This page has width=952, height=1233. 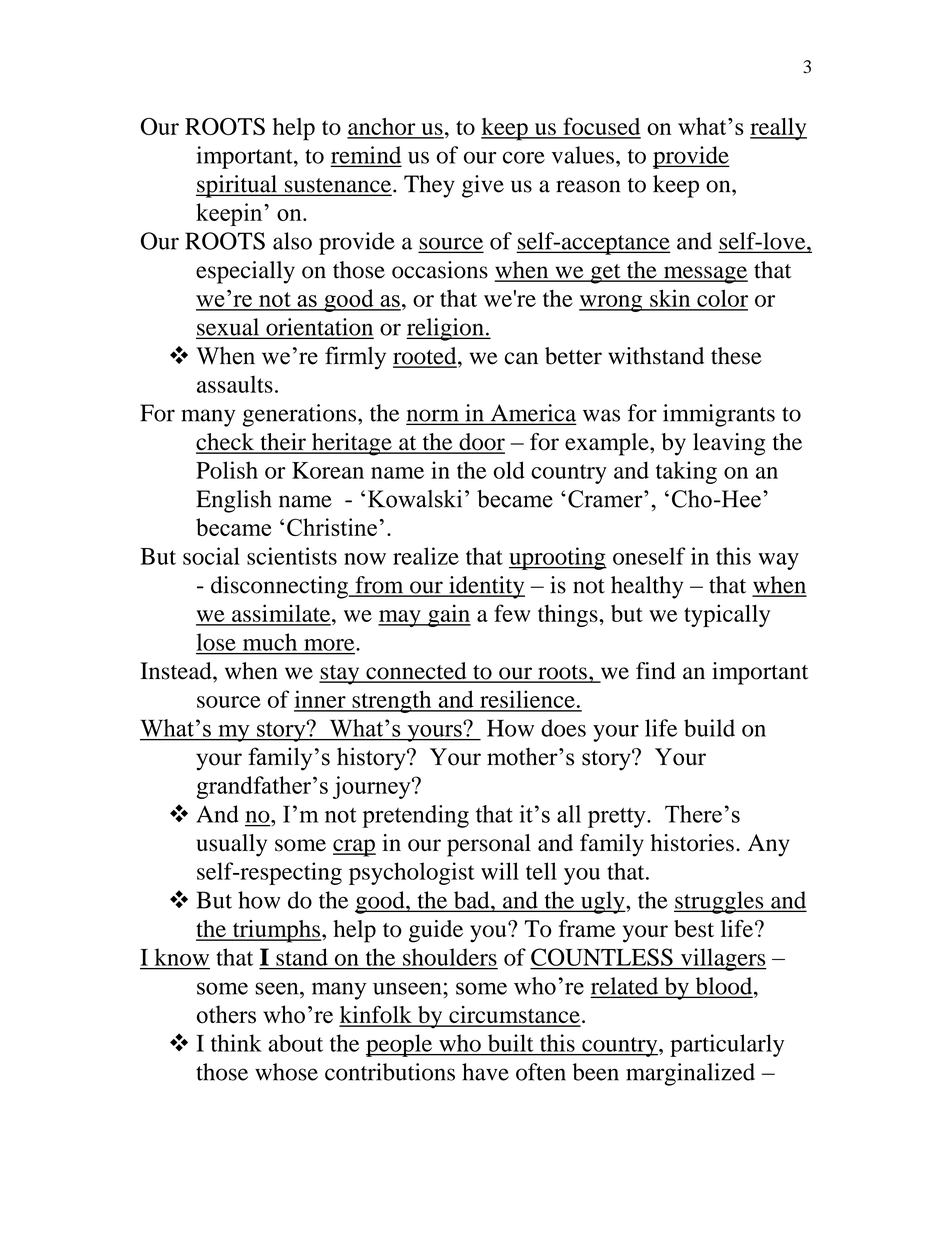 I want to click on identity, so click(x=486, y=587).
